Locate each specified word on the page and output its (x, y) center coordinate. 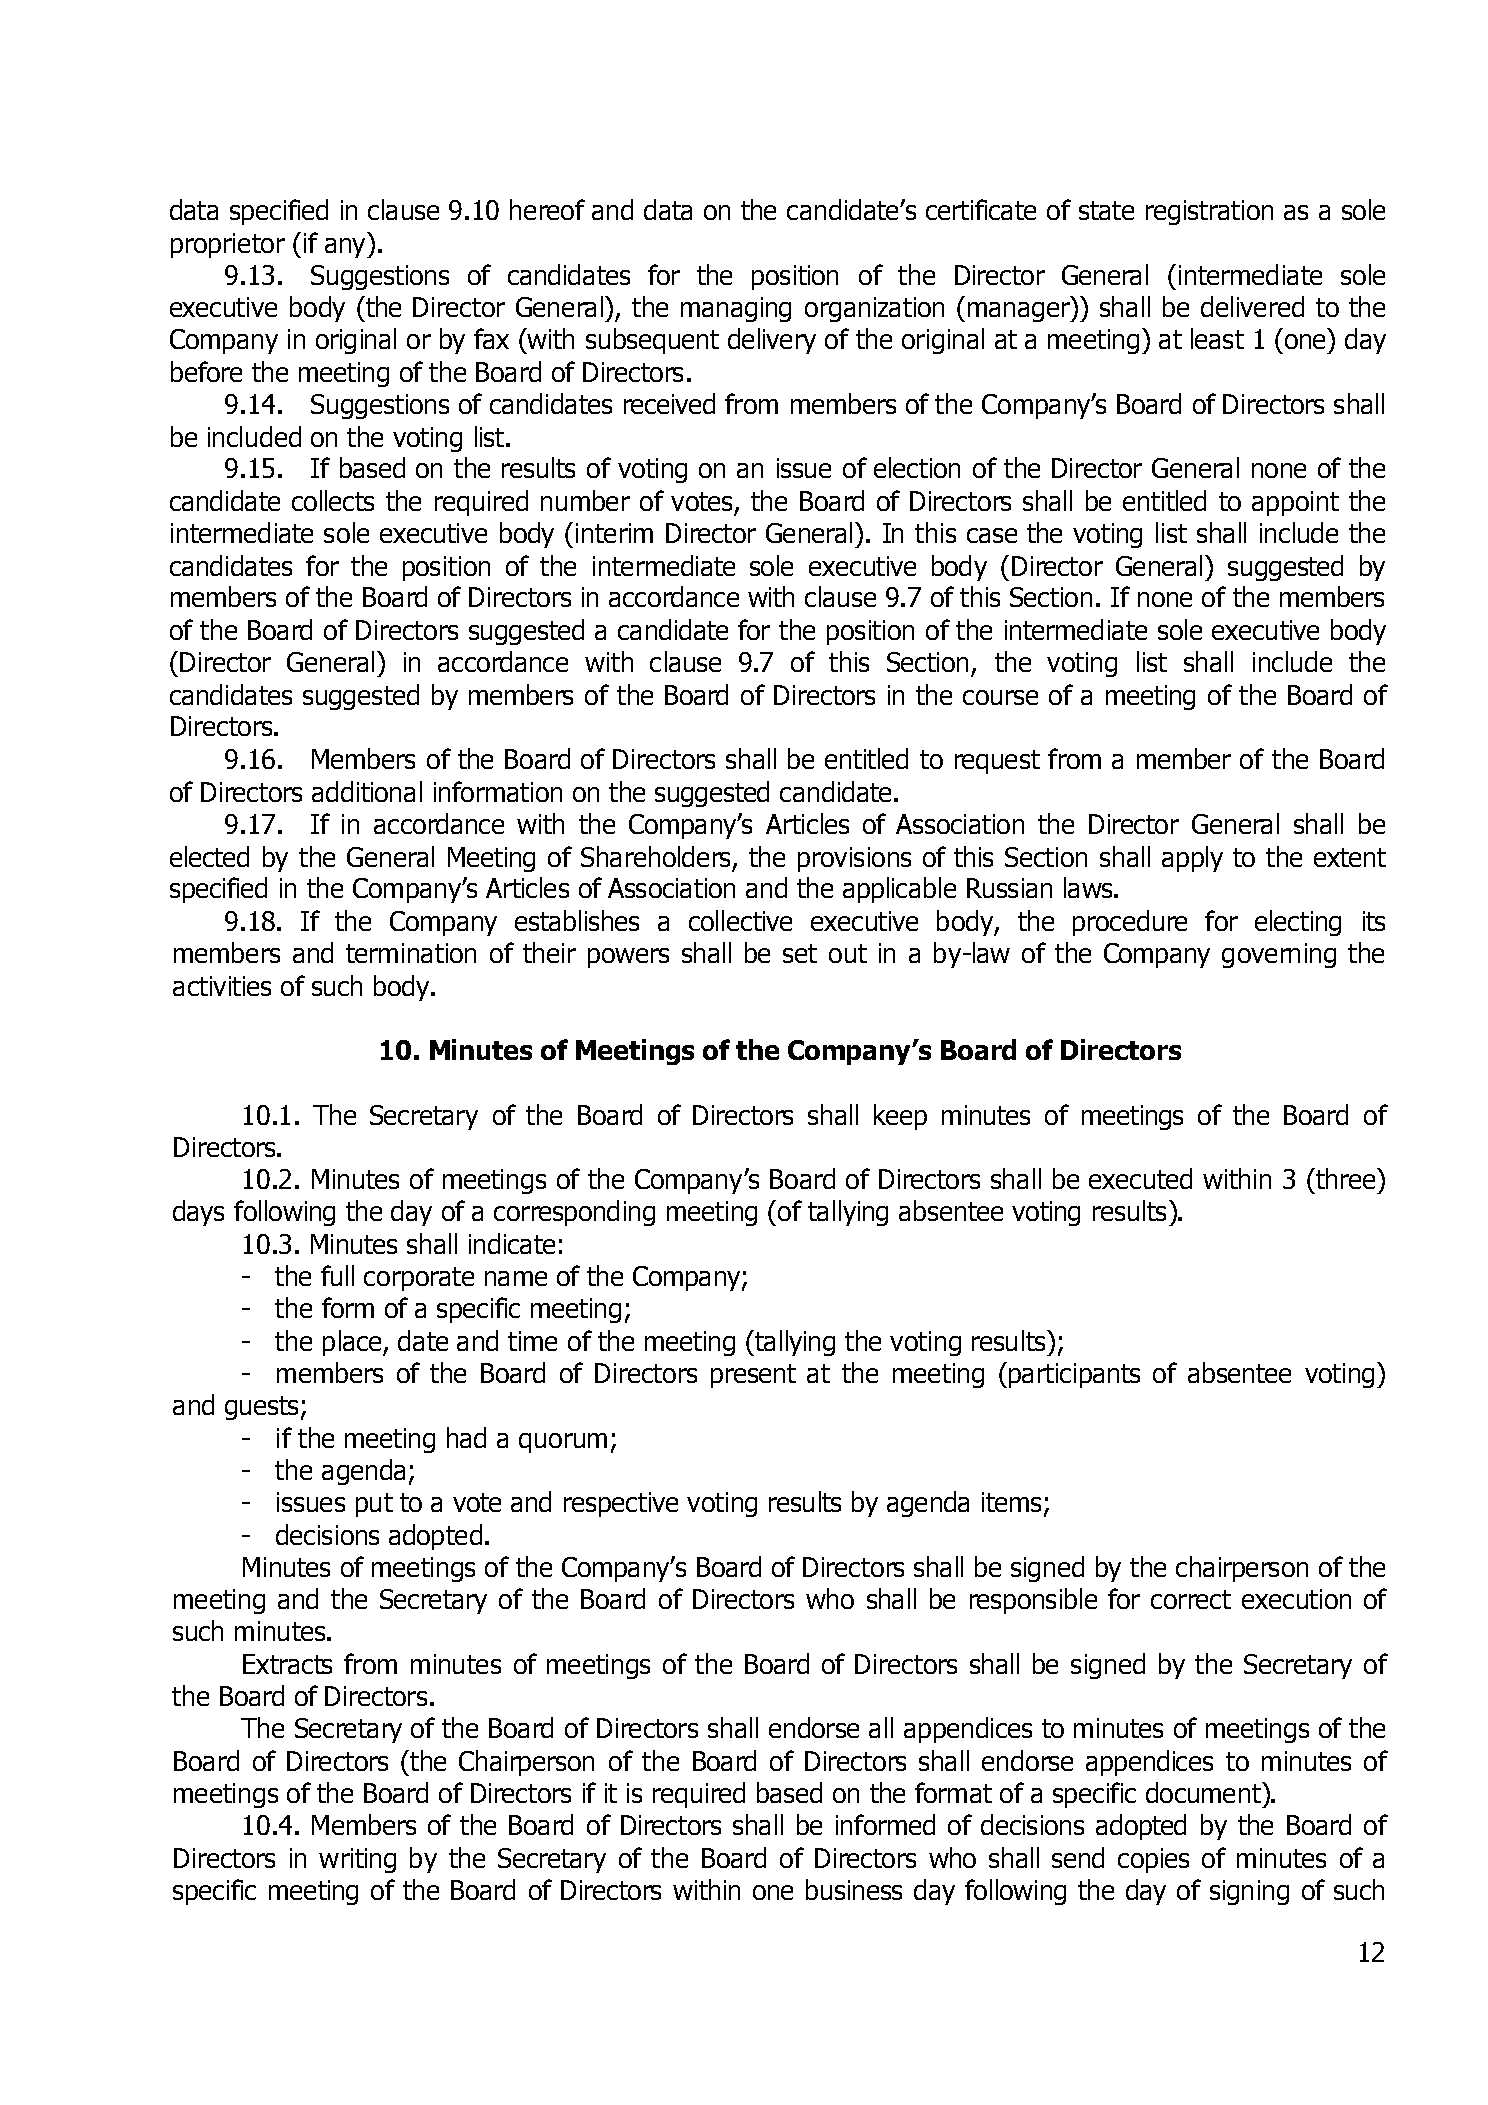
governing (1279, 955)
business (854, 1889)
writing (357, 1860)
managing (736, 309)
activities (222, 986)
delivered (1252, 306)
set (800, 953)
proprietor (228, 245)
